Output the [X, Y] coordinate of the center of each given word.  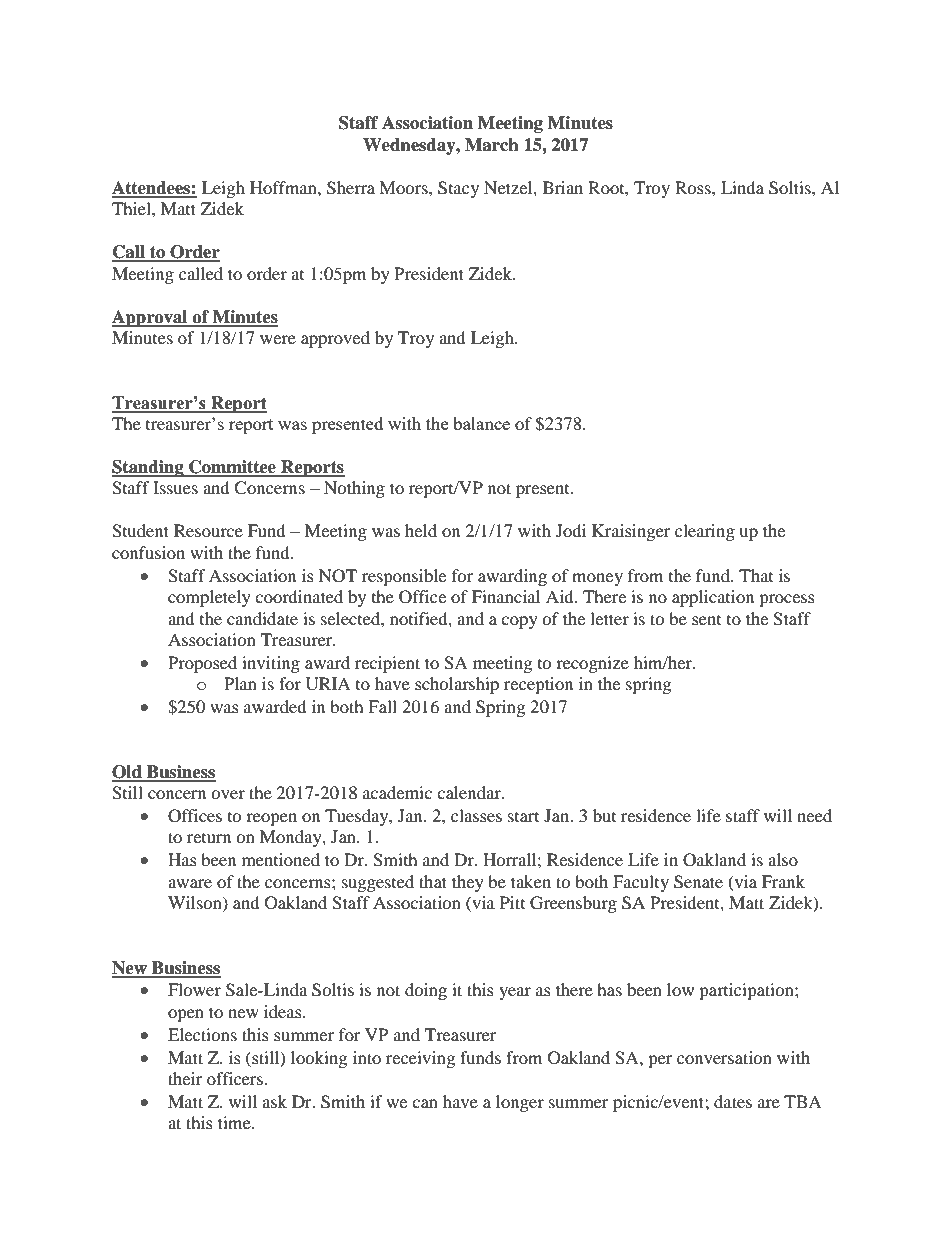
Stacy [458, 189]
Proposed [202, 664]
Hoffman [284, 187]
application [713, 598]
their [185, 1078]
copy [519, 622]
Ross [694, 187]
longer [520, 1103]
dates [733, 1101]
